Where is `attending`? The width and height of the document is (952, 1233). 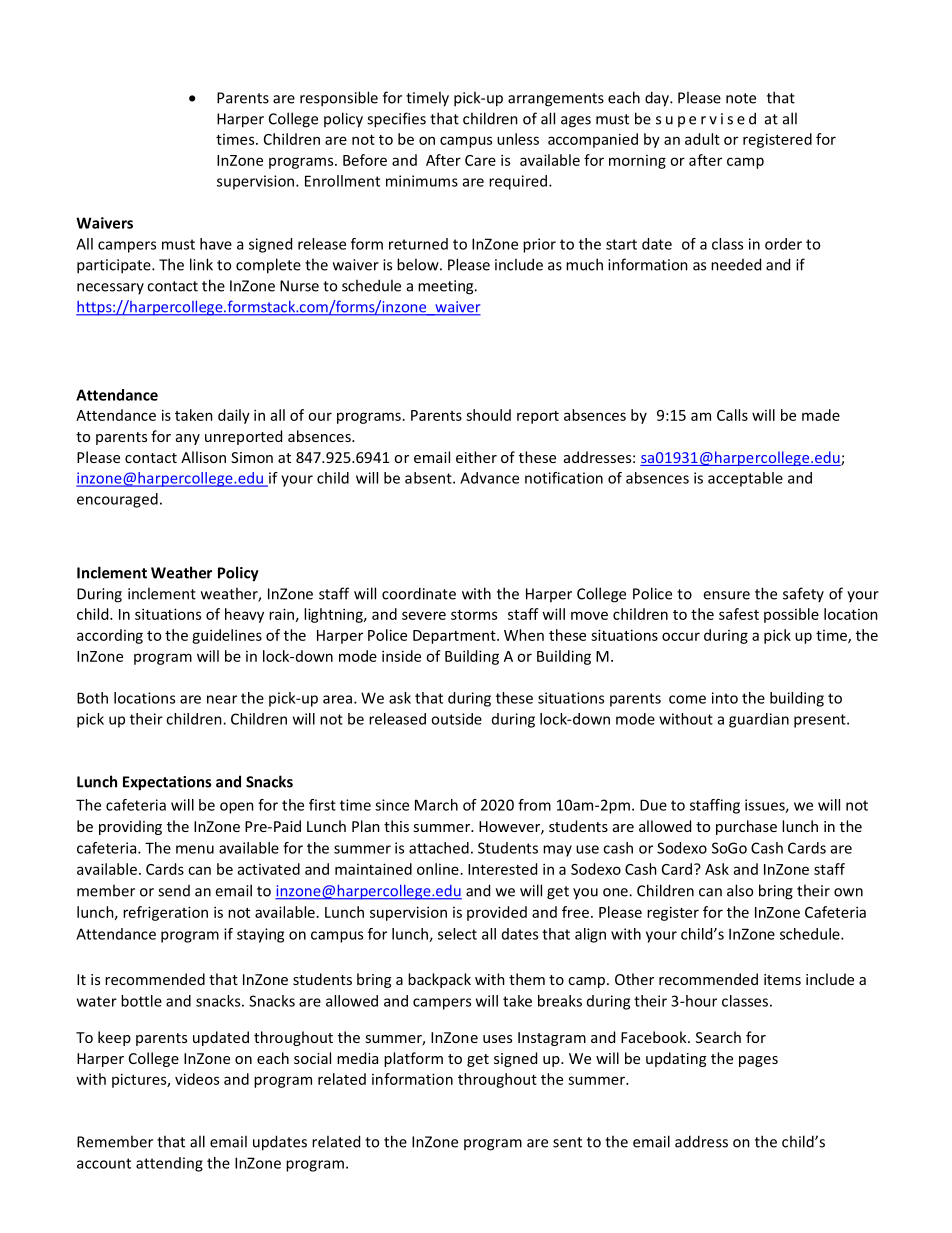
attending is located at coordinates (169, 1164).
